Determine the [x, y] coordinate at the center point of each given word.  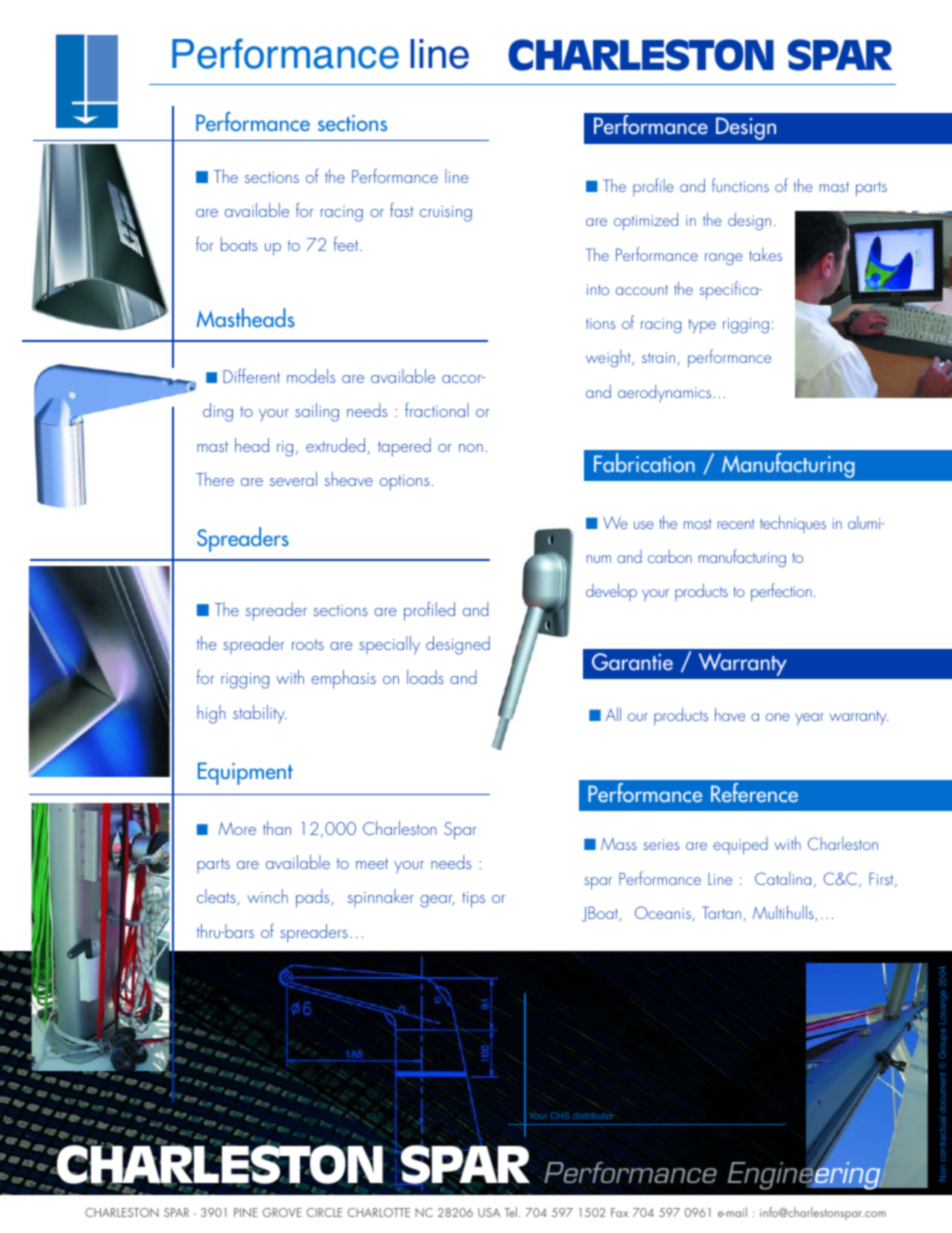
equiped [740, 846]
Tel [510, 1212]
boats [239, 244]
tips [473, 900]
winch [267, 896]
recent [736, 524]
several [293, 479]
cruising [446, 214]
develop [611, 592]
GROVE [282, 1212]
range [724, 259]
